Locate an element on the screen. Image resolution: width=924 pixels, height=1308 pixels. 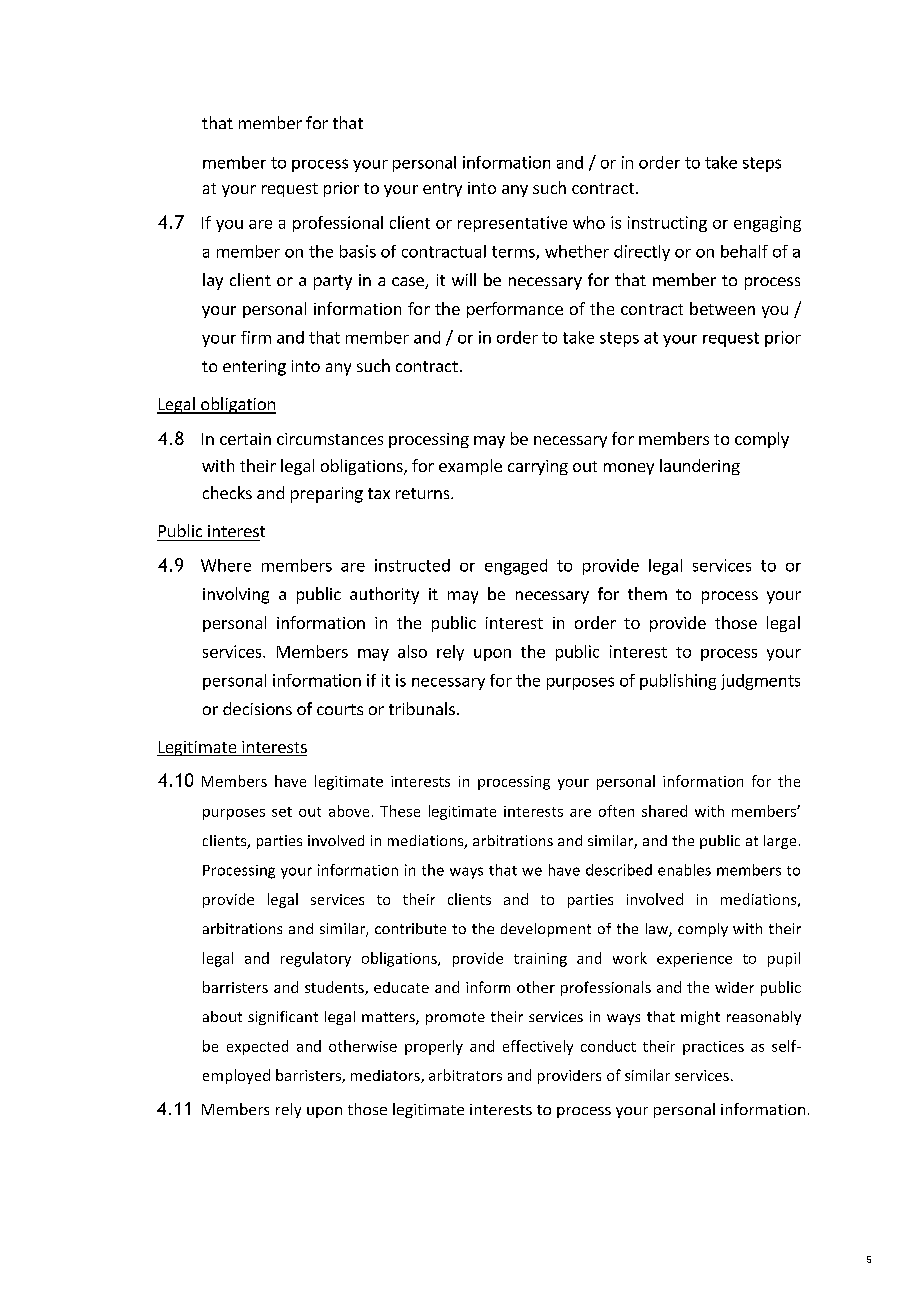
expected is located at coordinates (257, 1047).
